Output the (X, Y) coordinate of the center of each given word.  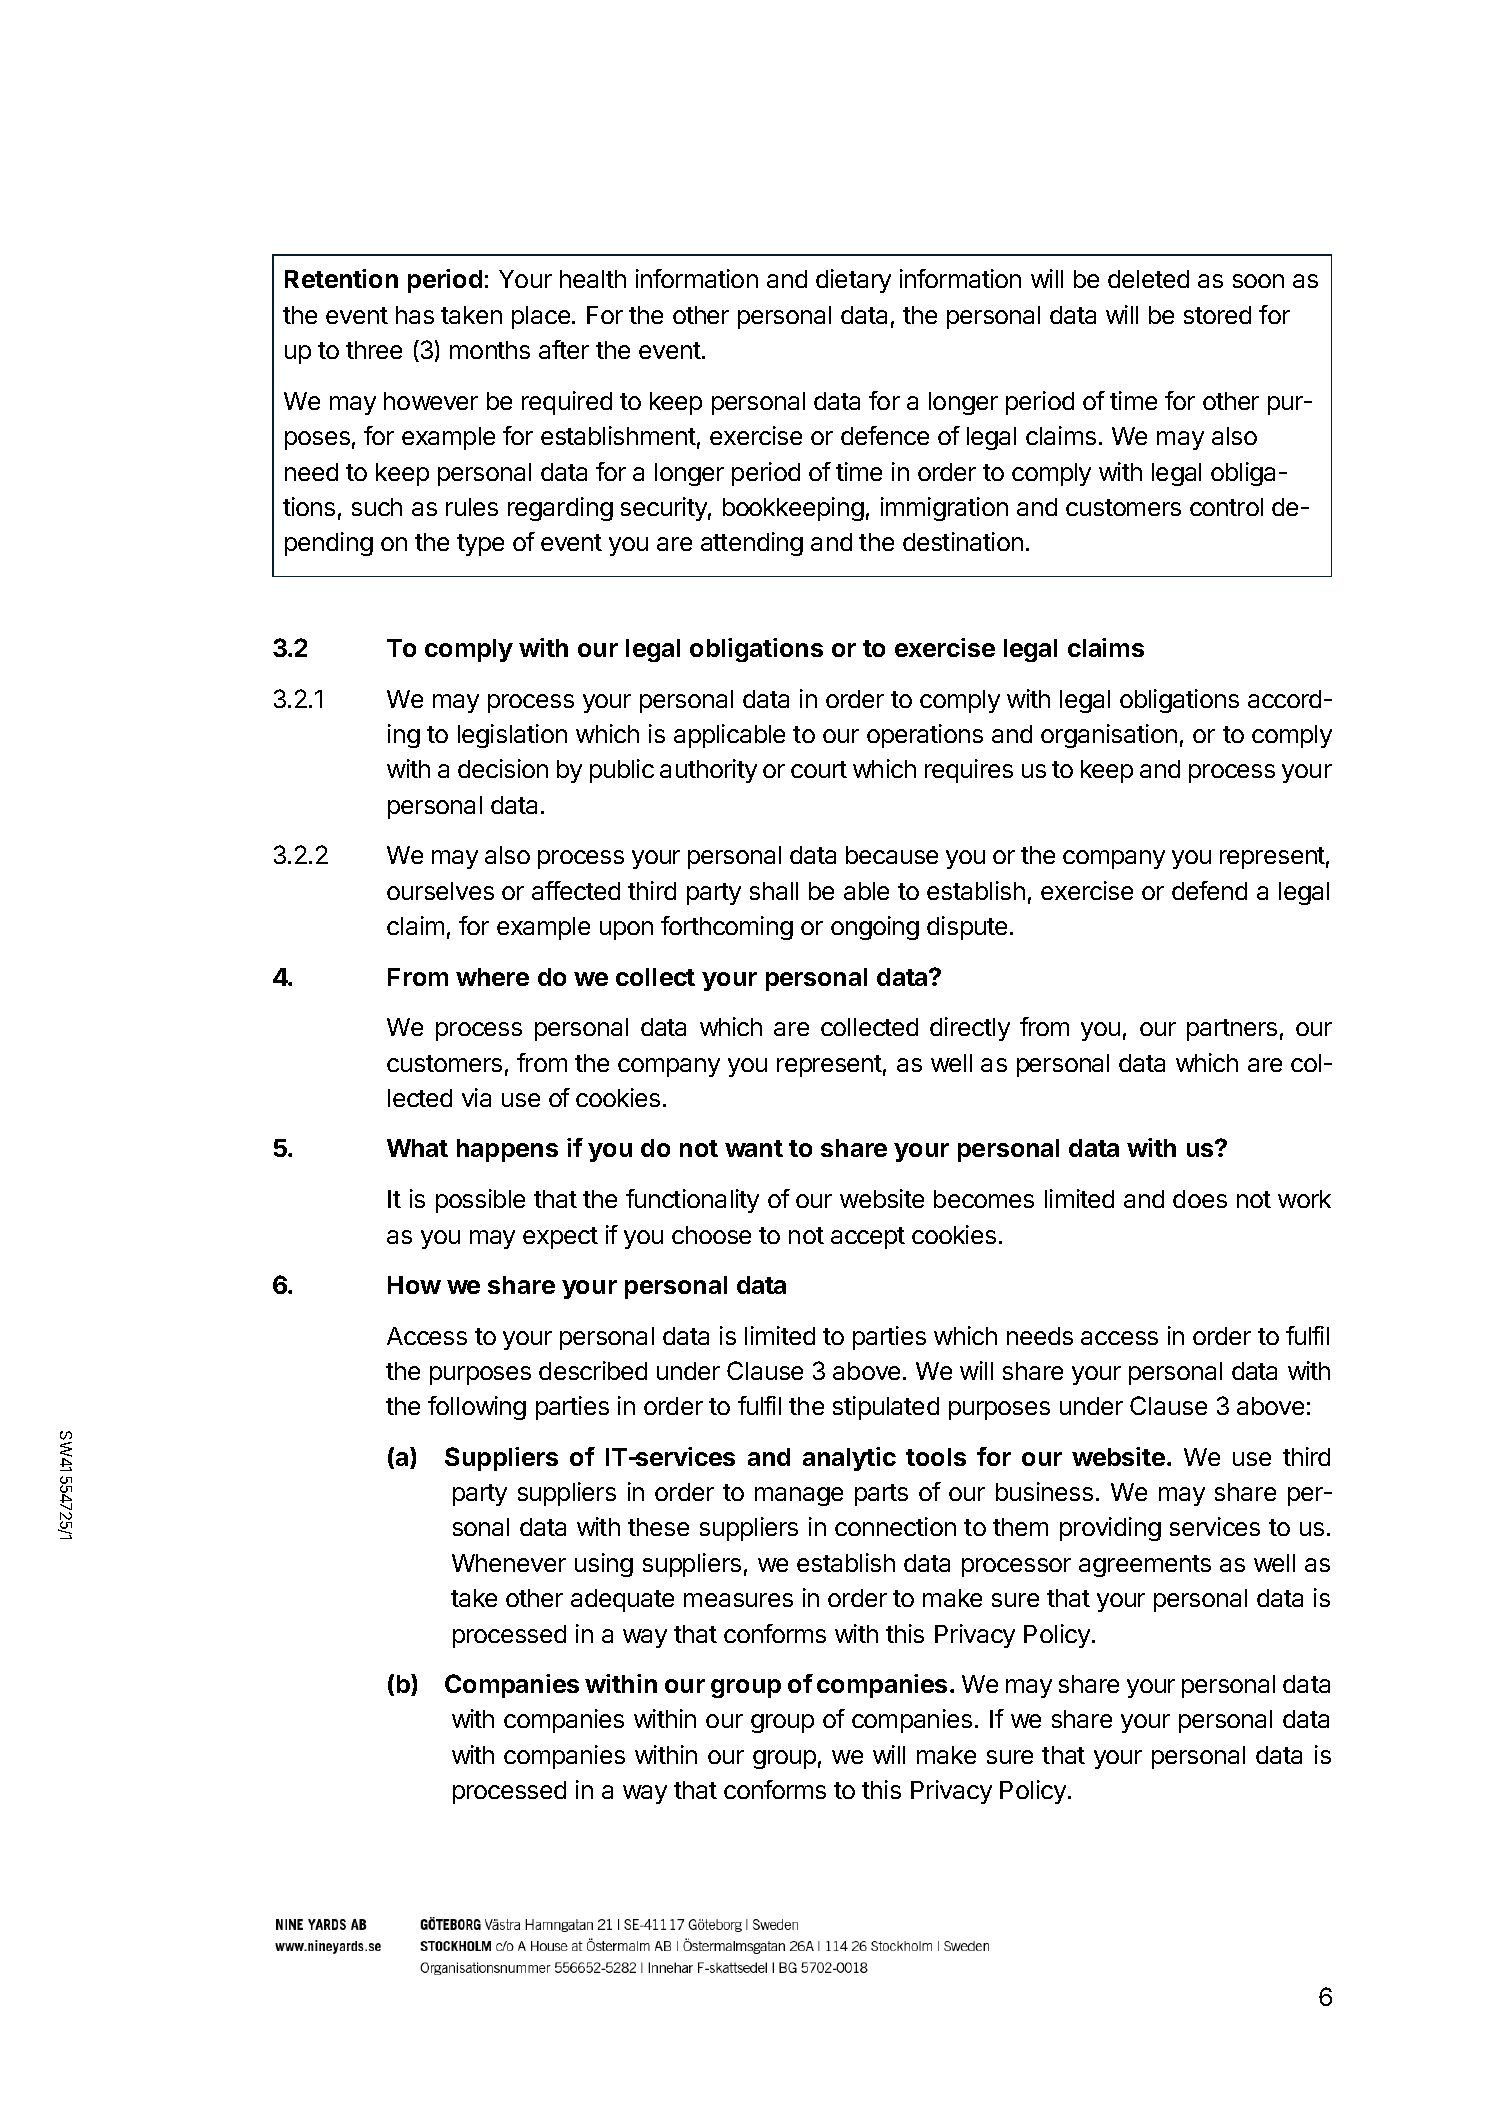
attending (752, 544)
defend (1209, 890)
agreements (1145, 1566)
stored (1217, 315)
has (415, 315)
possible (480, 1201)
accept (868, 1238)
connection (895, 1526)
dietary (853, 281)
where (492, 977)
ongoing (875, 928)
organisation (1109, 736)
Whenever (509, 1563)
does (1200, 1199)
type (480, 545)
